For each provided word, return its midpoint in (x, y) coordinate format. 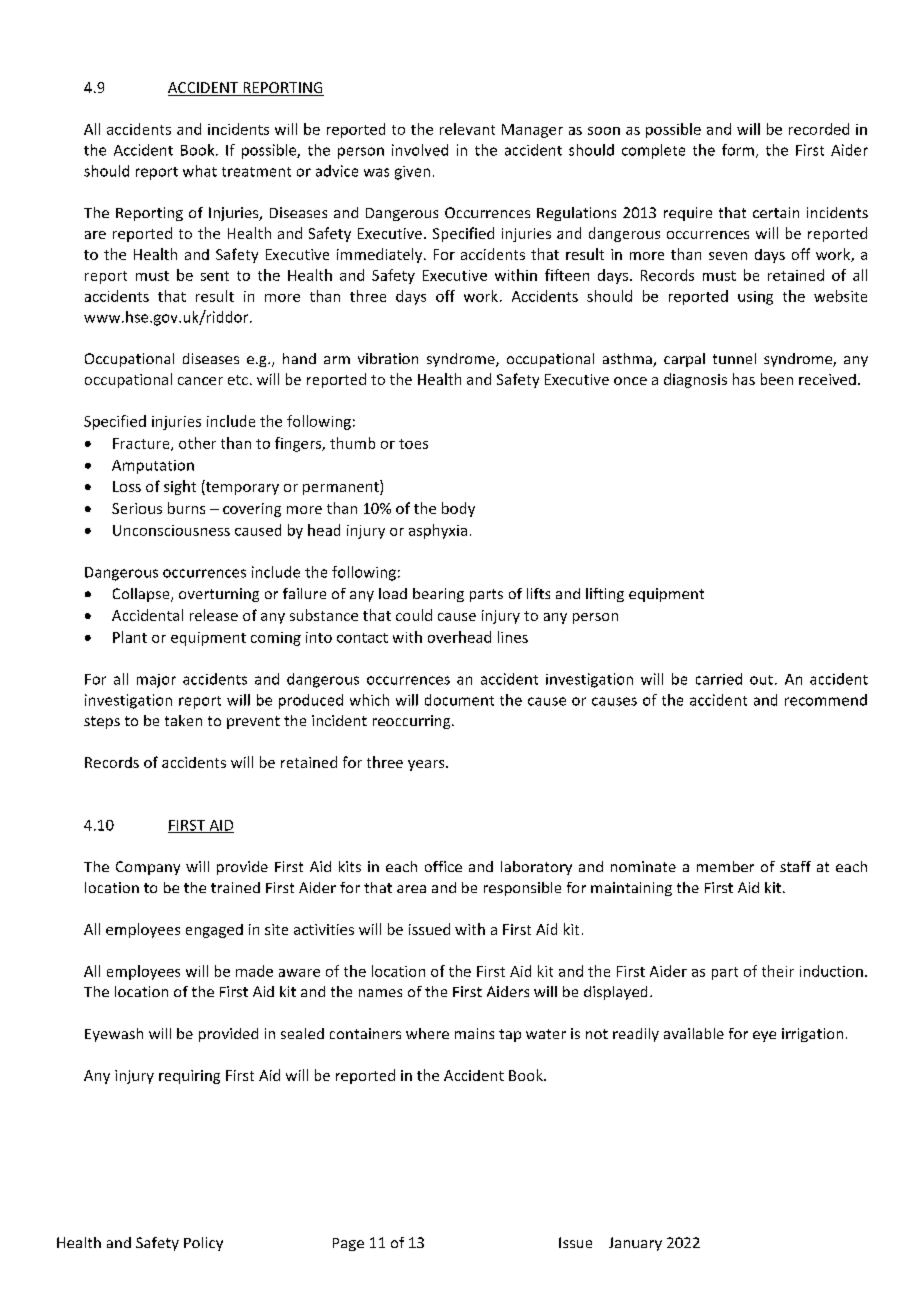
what (200, 171)
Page (348, 1244)
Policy (203, 1244)
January (635, 1244)
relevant (467, 129)
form (738, 150)
